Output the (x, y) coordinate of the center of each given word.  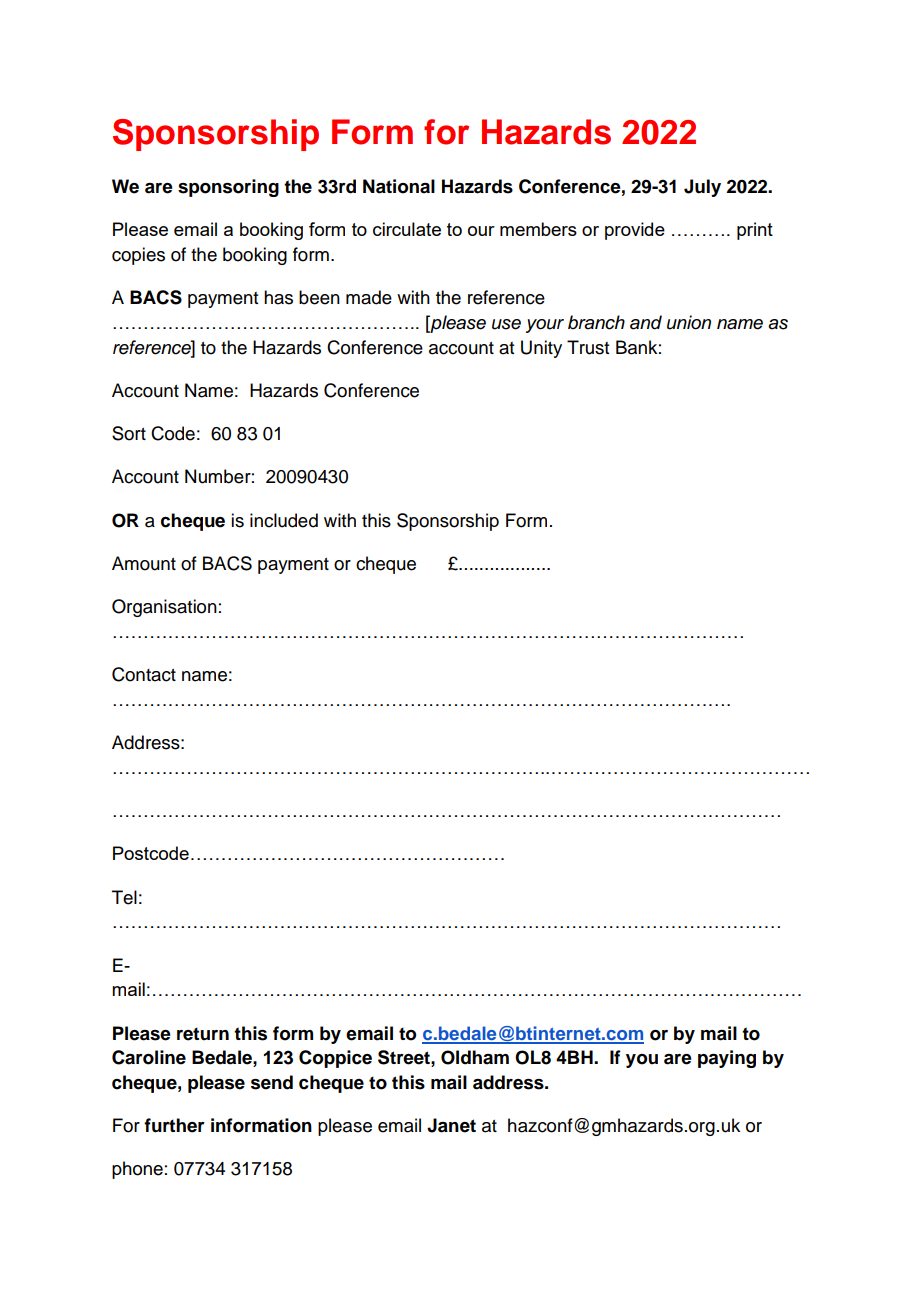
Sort (129, 433)
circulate (407, 229)
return (203, 1034)
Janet (451, 1125)
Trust (588, 347)
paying (727, 1059)
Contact (144, 674)
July (702, 188)
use (506, 324)
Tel (124, 897)
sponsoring (228, 188)
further (174, 1125)
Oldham (475, 1057)
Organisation (164, 608)
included (284, 520)
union (689, 322)
